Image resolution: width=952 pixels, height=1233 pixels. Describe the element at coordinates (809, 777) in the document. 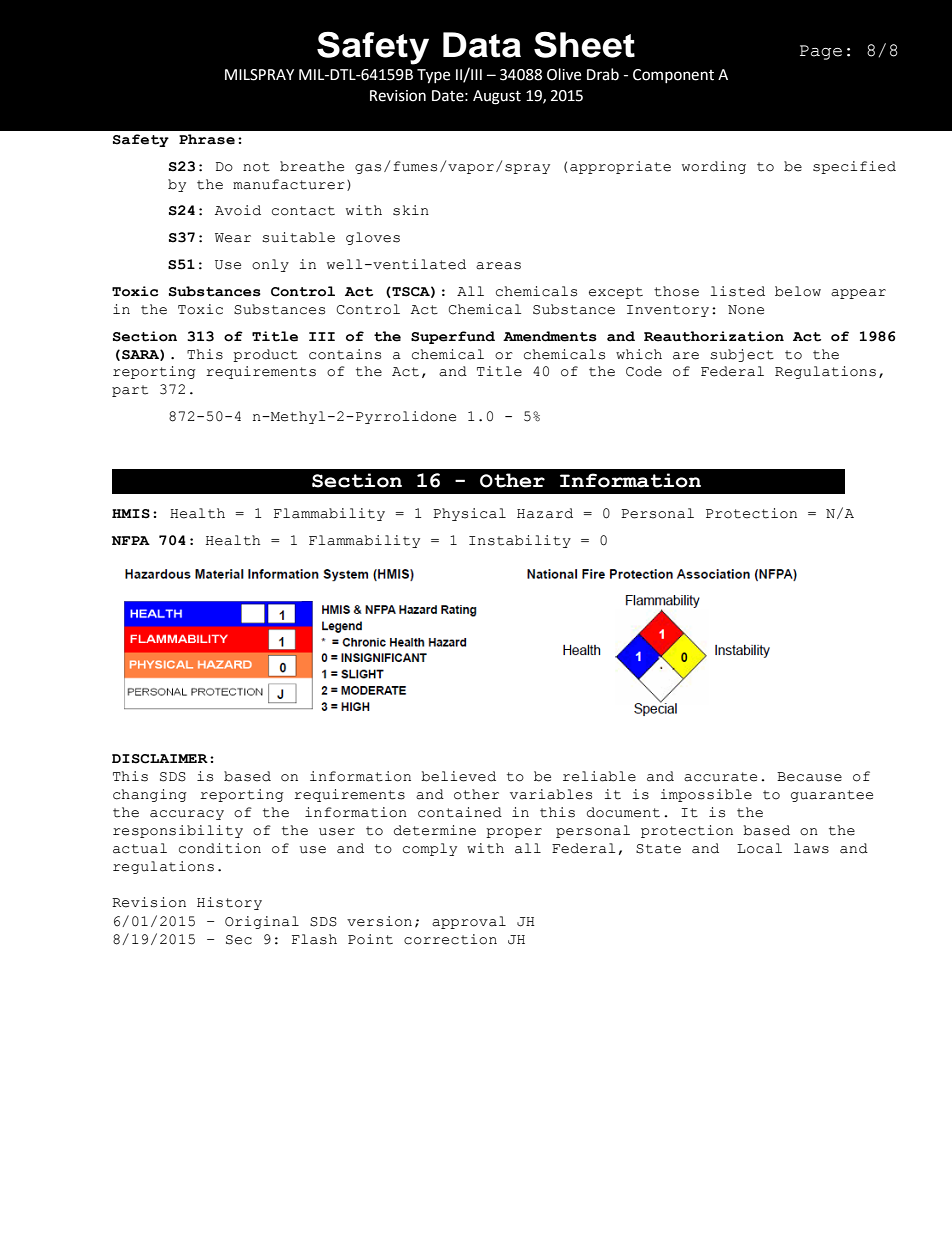

I see `Because` at that location.
